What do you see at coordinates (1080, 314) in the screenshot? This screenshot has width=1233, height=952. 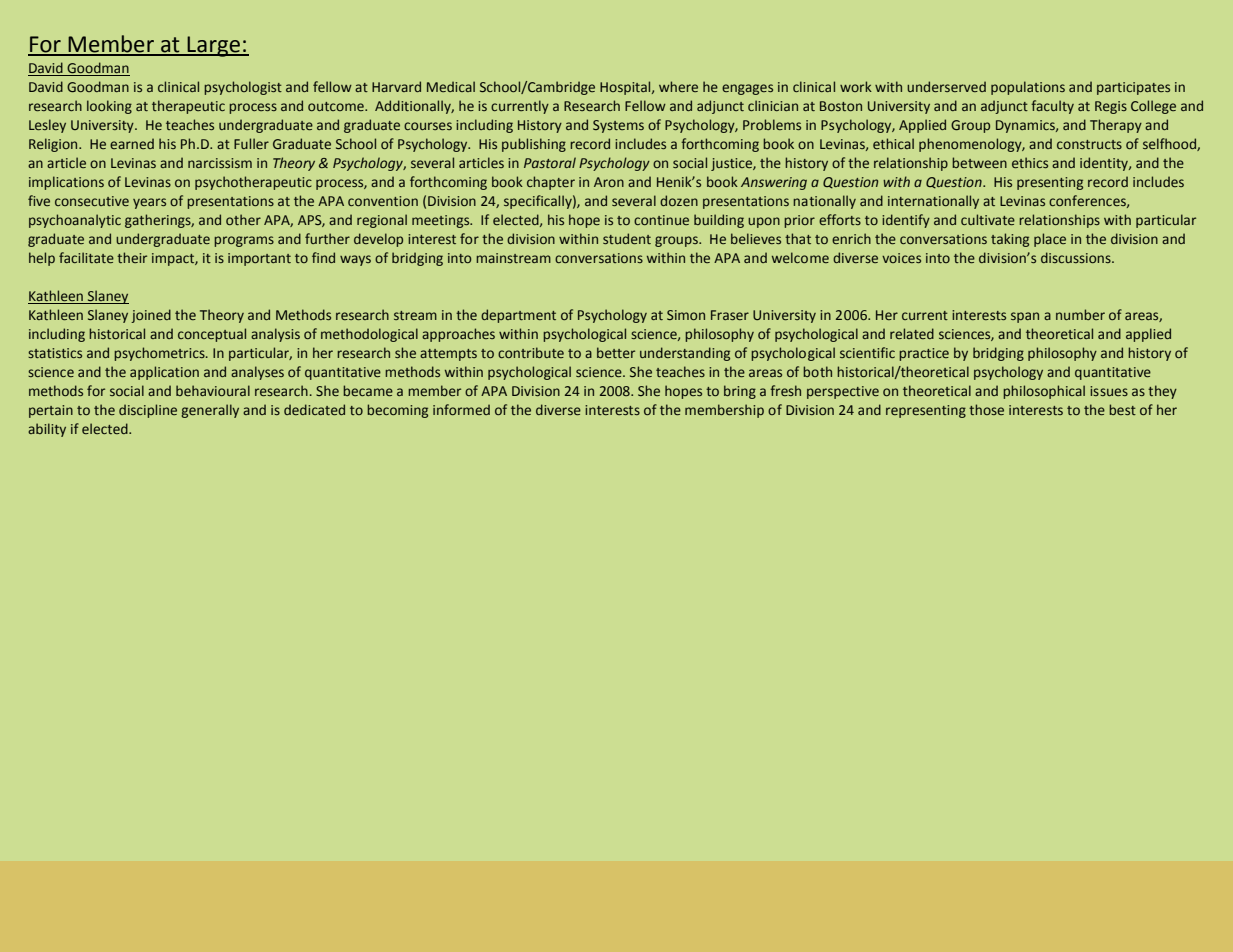 I see `number` at bounding box center [1080, 314].
